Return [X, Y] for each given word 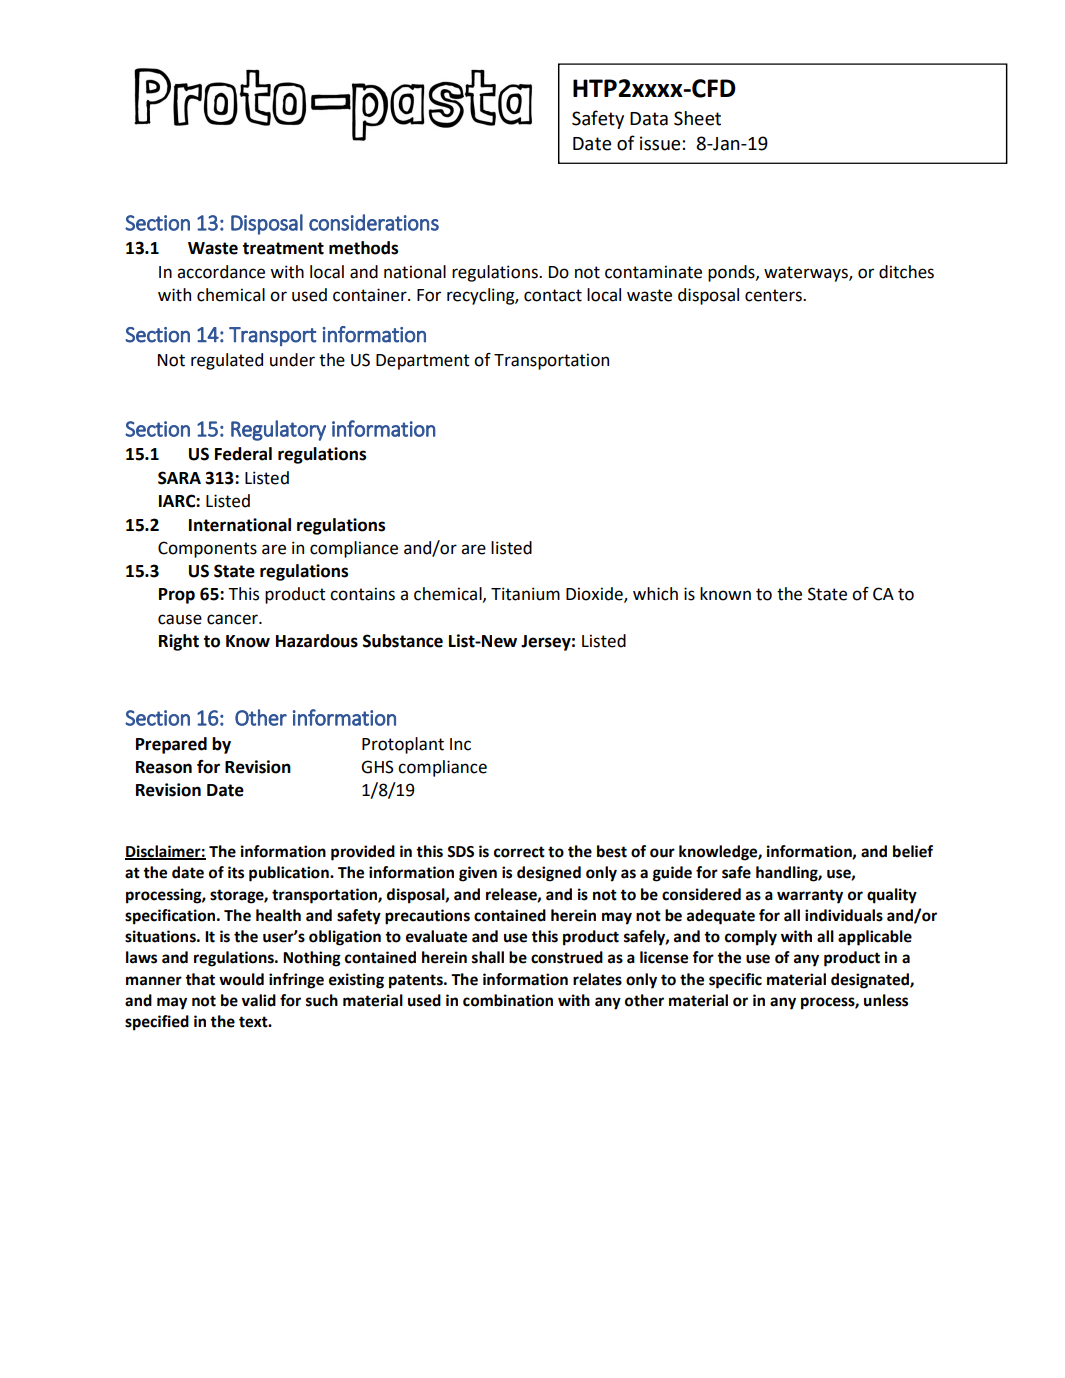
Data [649, 119]
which [655, 594]
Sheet [697, 118]
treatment [283, 248]
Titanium [525, 594]
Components [207, 549]
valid [258, 1000]
